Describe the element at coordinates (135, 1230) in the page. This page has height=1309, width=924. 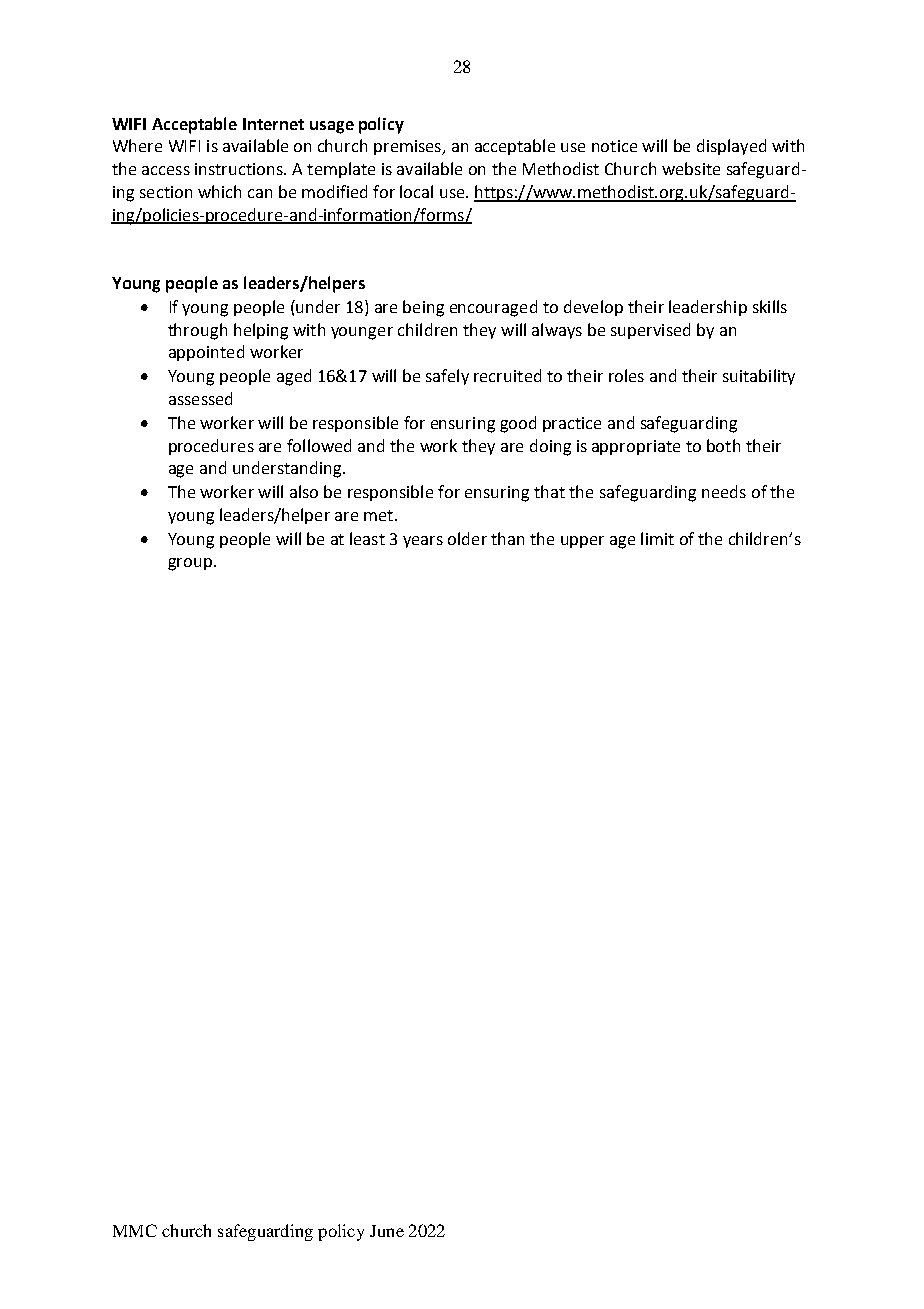
I see `MMC` at that location.
